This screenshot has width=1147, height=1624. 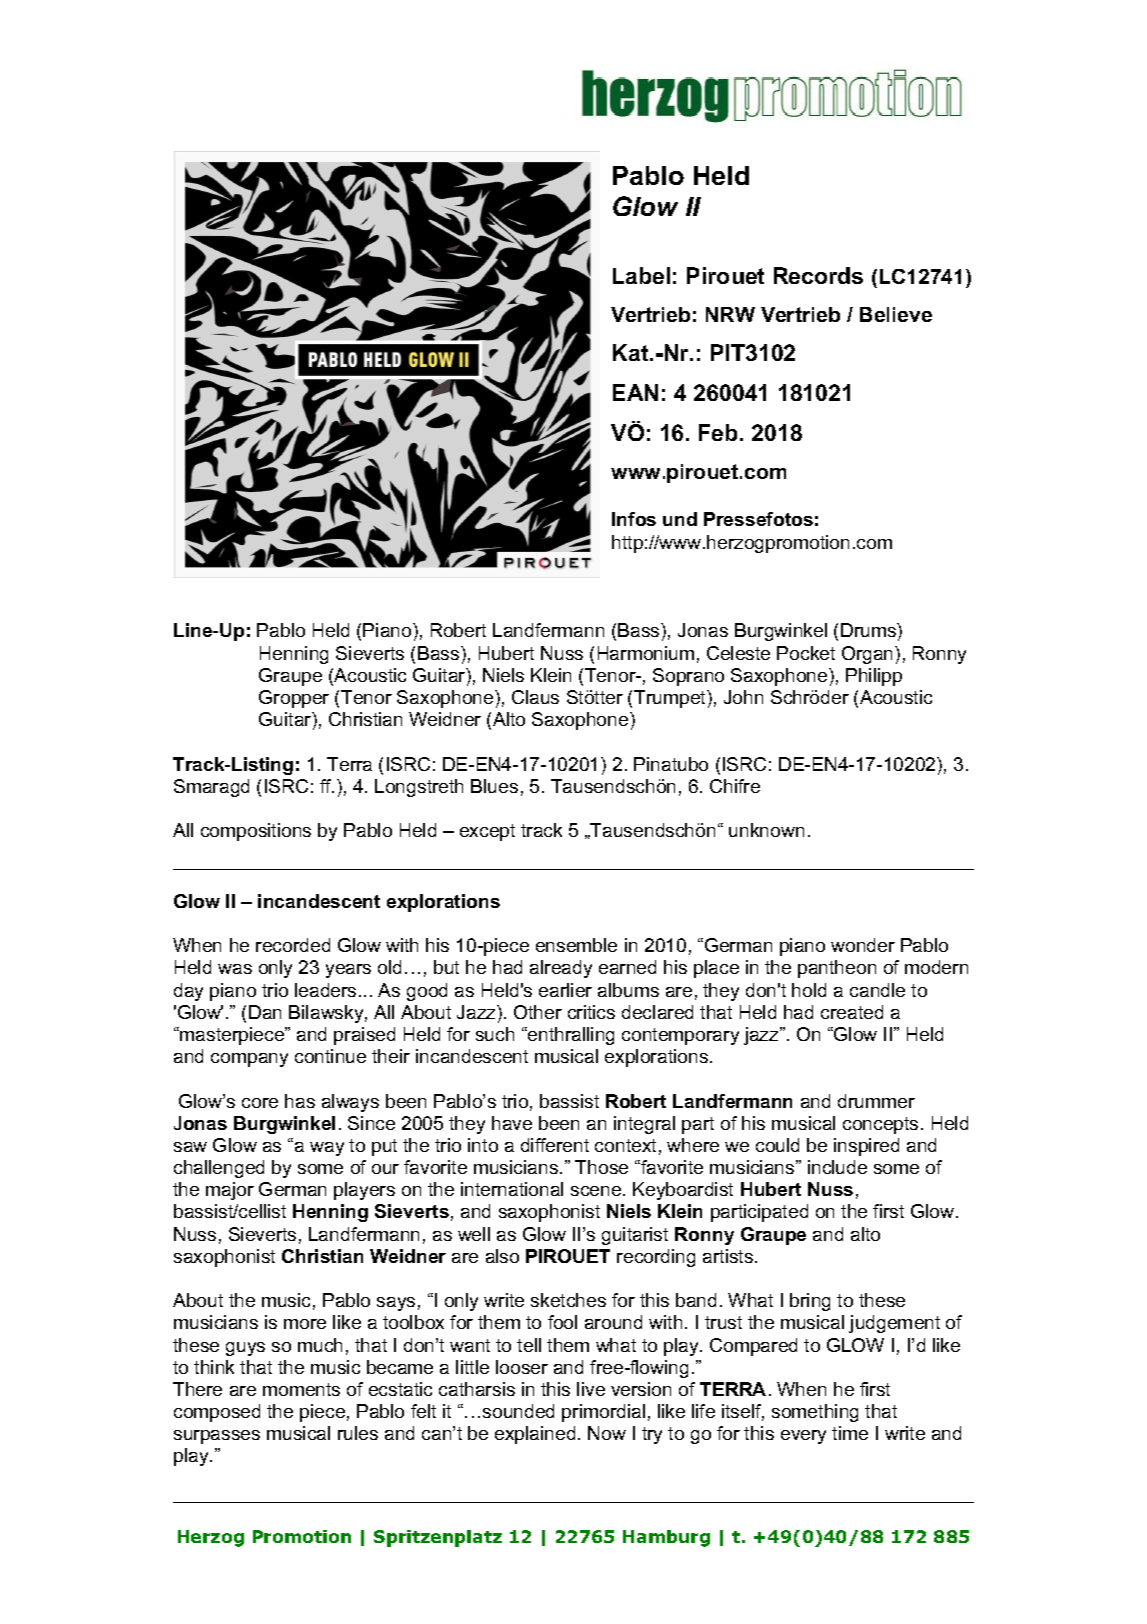 What do you see at coordinates (837, 1167) in the screenshot?
I see `include` at bounding box center [837, 1167].
